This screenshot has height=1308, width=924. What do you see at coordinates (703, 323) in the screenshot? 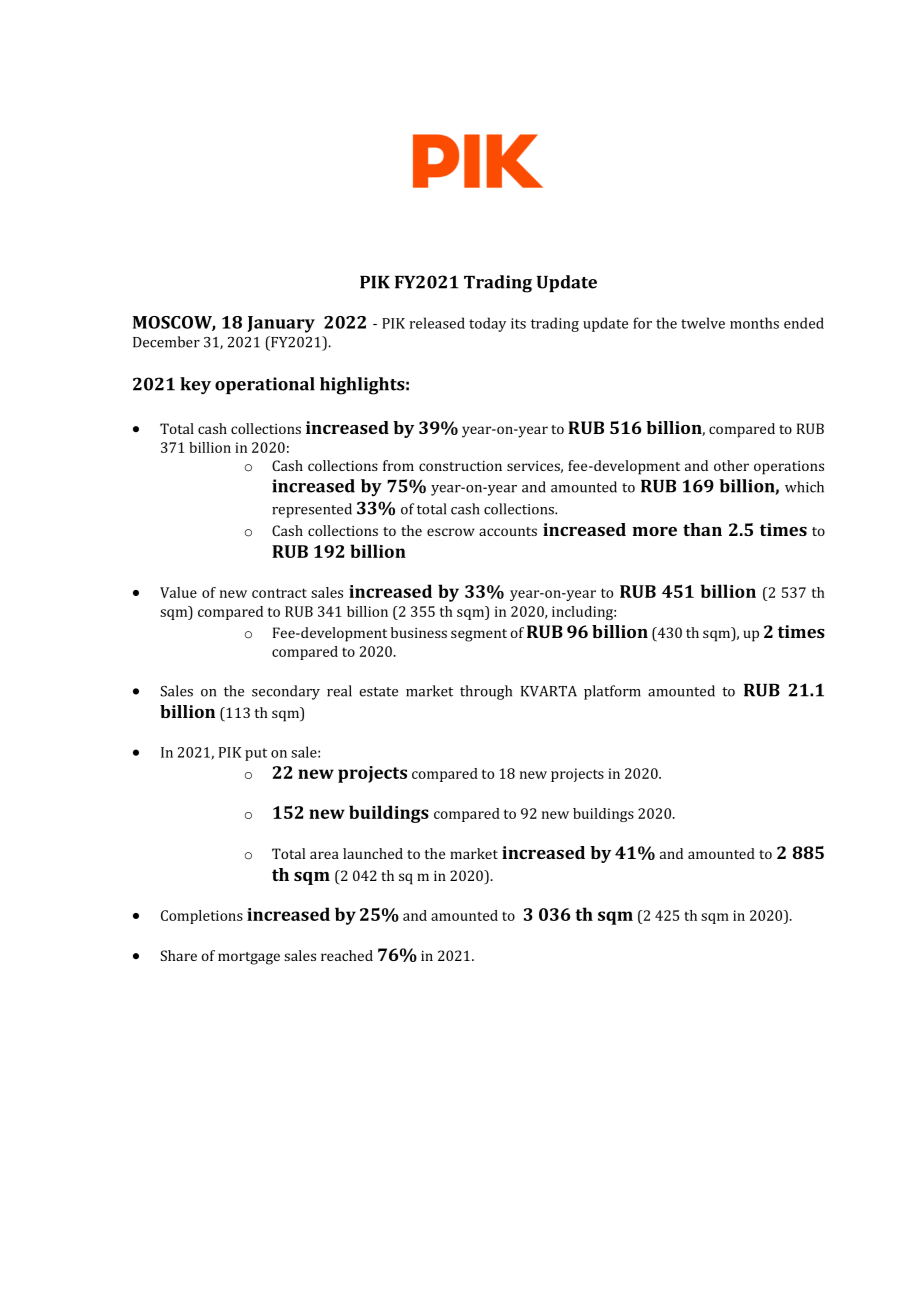
I see `twelve` at bounding box center [703, 323].
